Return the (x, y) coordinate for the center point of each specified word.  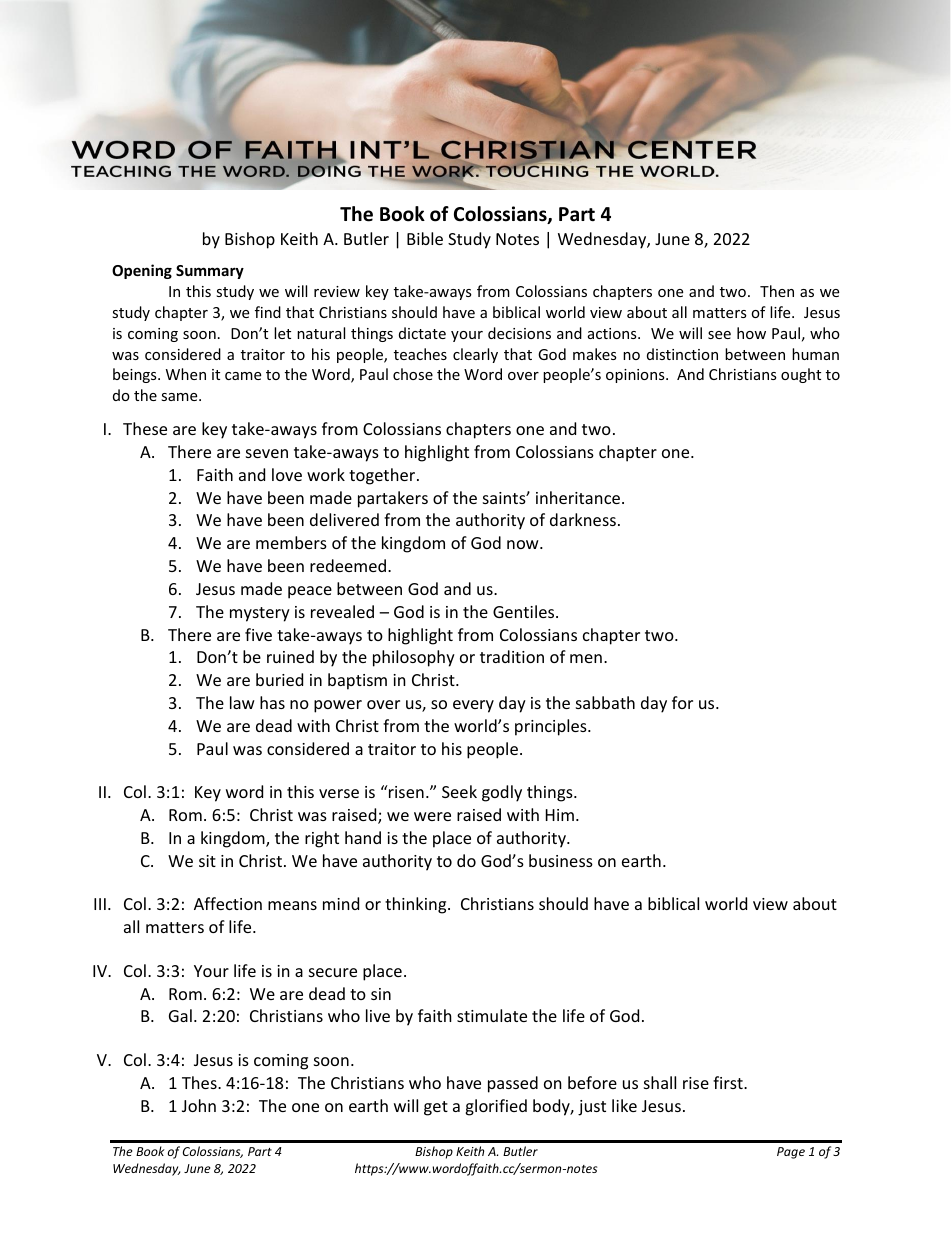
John (199, 1105)
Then (777, 291)
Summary (210, 272)
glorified (496, 1107)
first (729, 1082)
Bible (425, 238)
